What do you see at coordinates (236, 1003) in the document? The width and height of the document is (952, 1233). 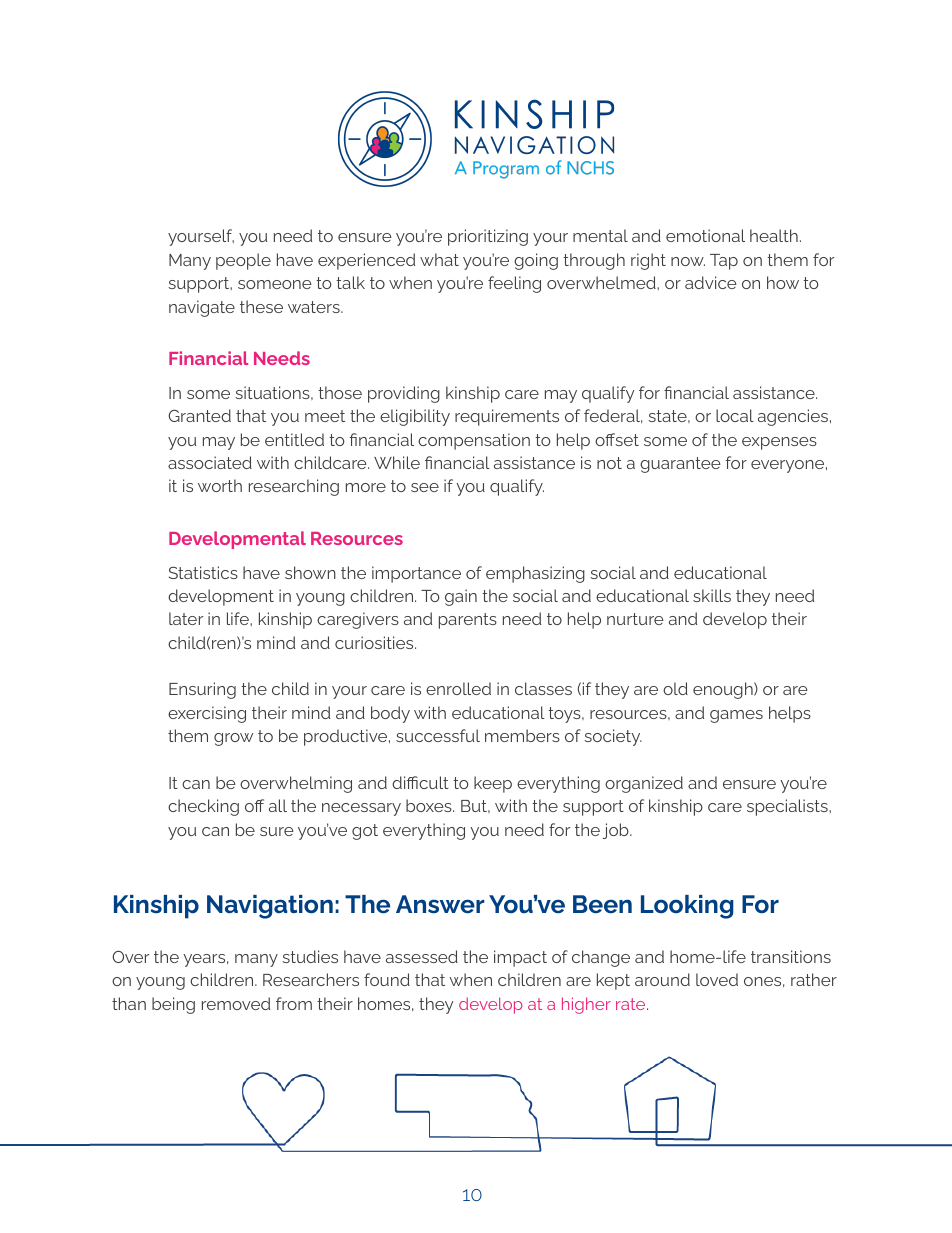 I see `removed` at bounding box center [236, 1003].
